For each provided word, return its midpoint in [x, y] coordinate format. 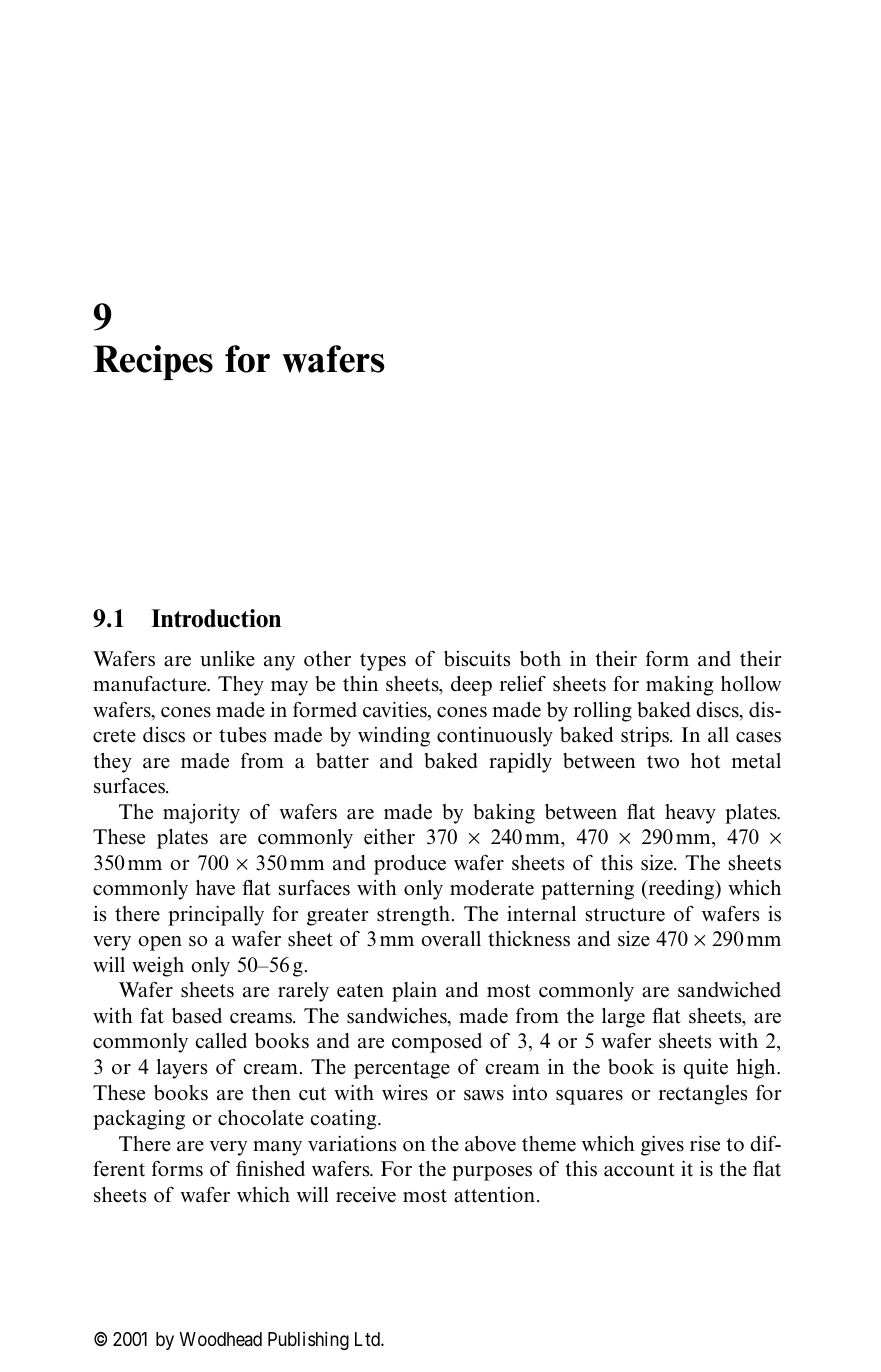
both [540, 659]
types [383, 662]
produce [410, 865]
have [215, 888]
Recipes [153, 362]
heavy [690, 814]
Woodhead [221, 1339]
